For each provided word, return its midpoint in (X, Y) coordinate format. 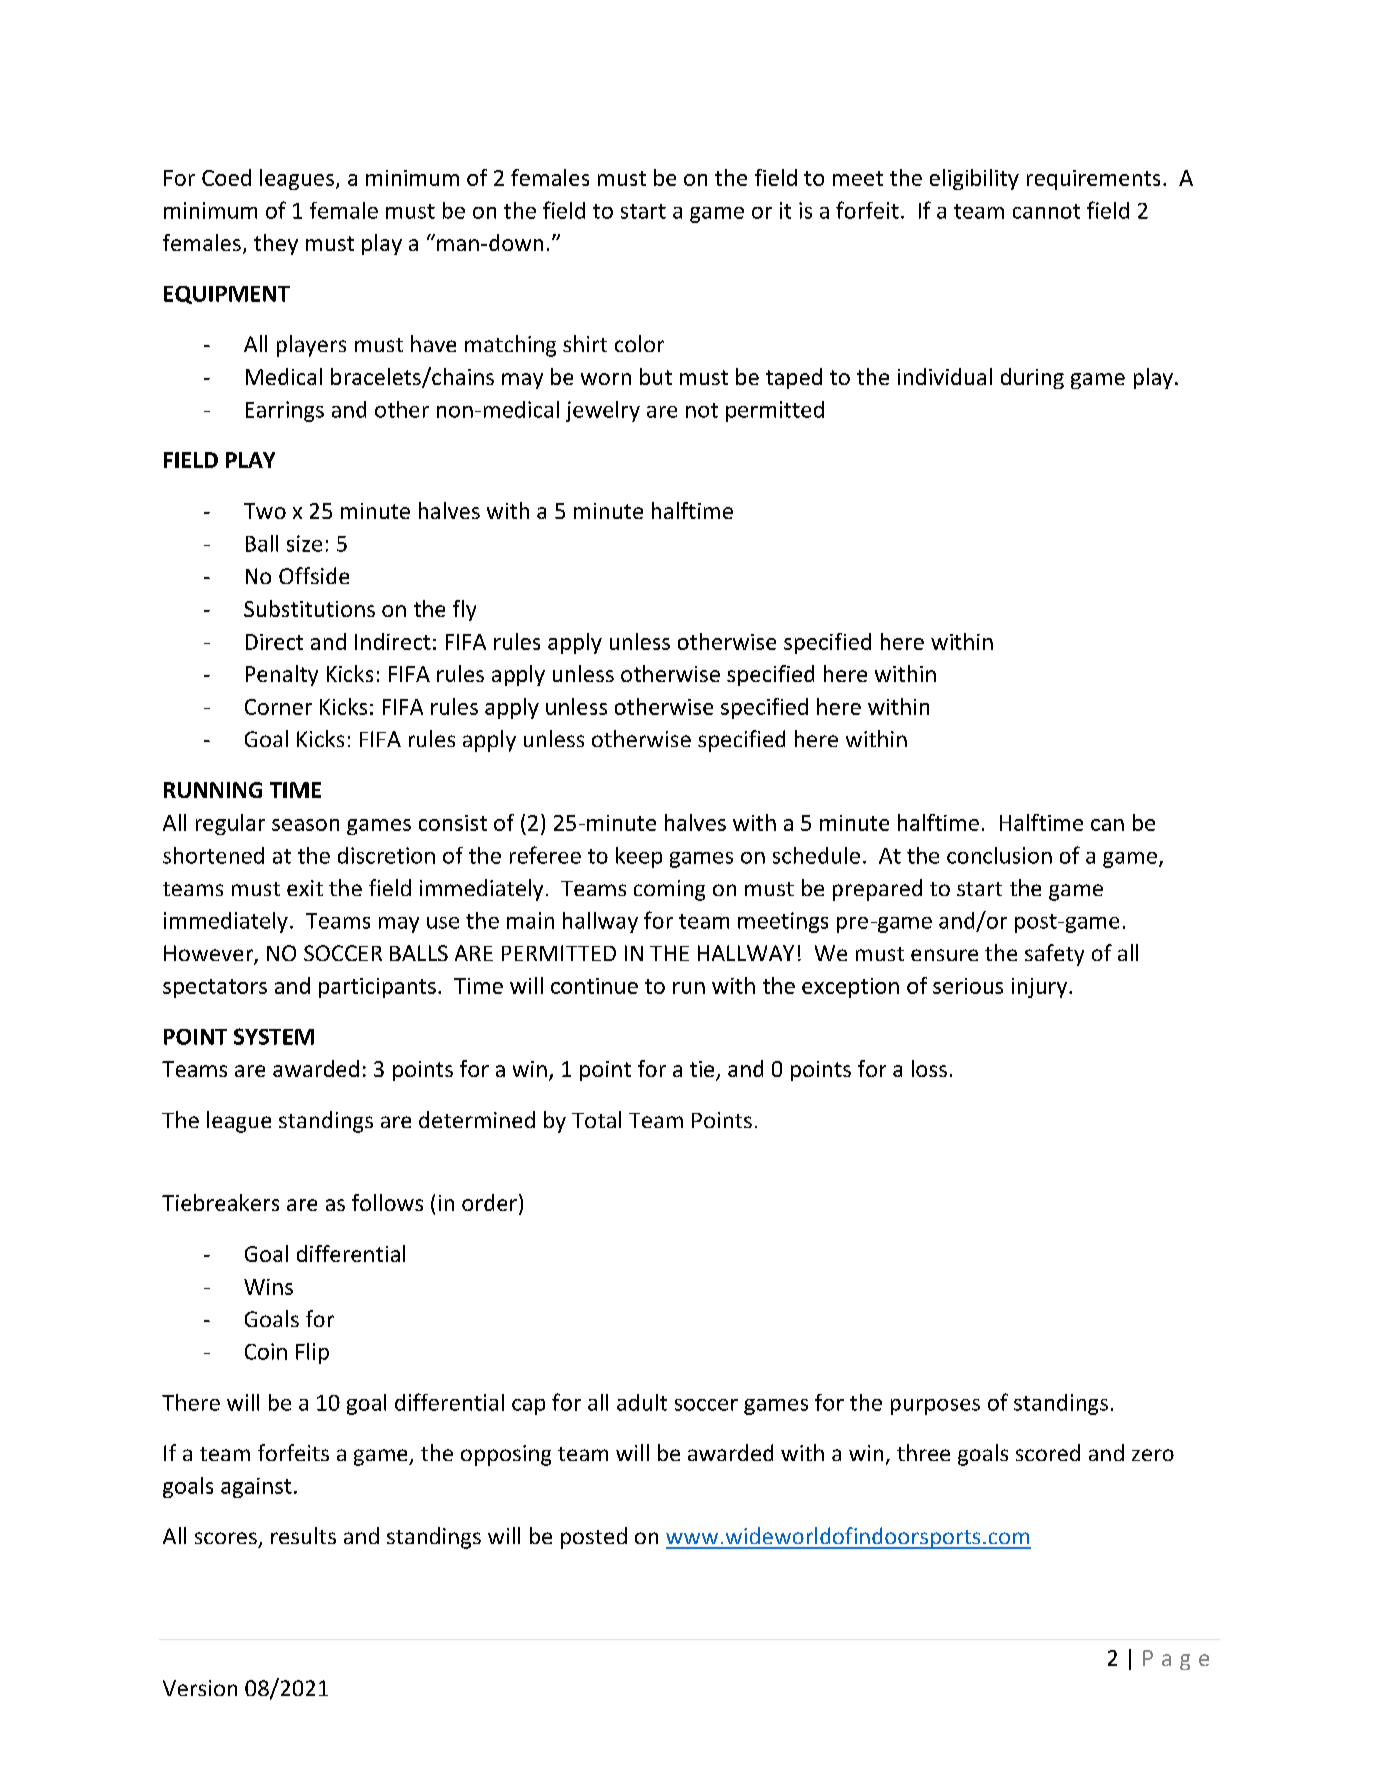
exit (305, 888)
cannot (1046, 211)
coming (669, 890)
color (639, 343)
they (276, 244)
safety (1054, 955)
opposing (506, 1455)
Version (200, 1688)
